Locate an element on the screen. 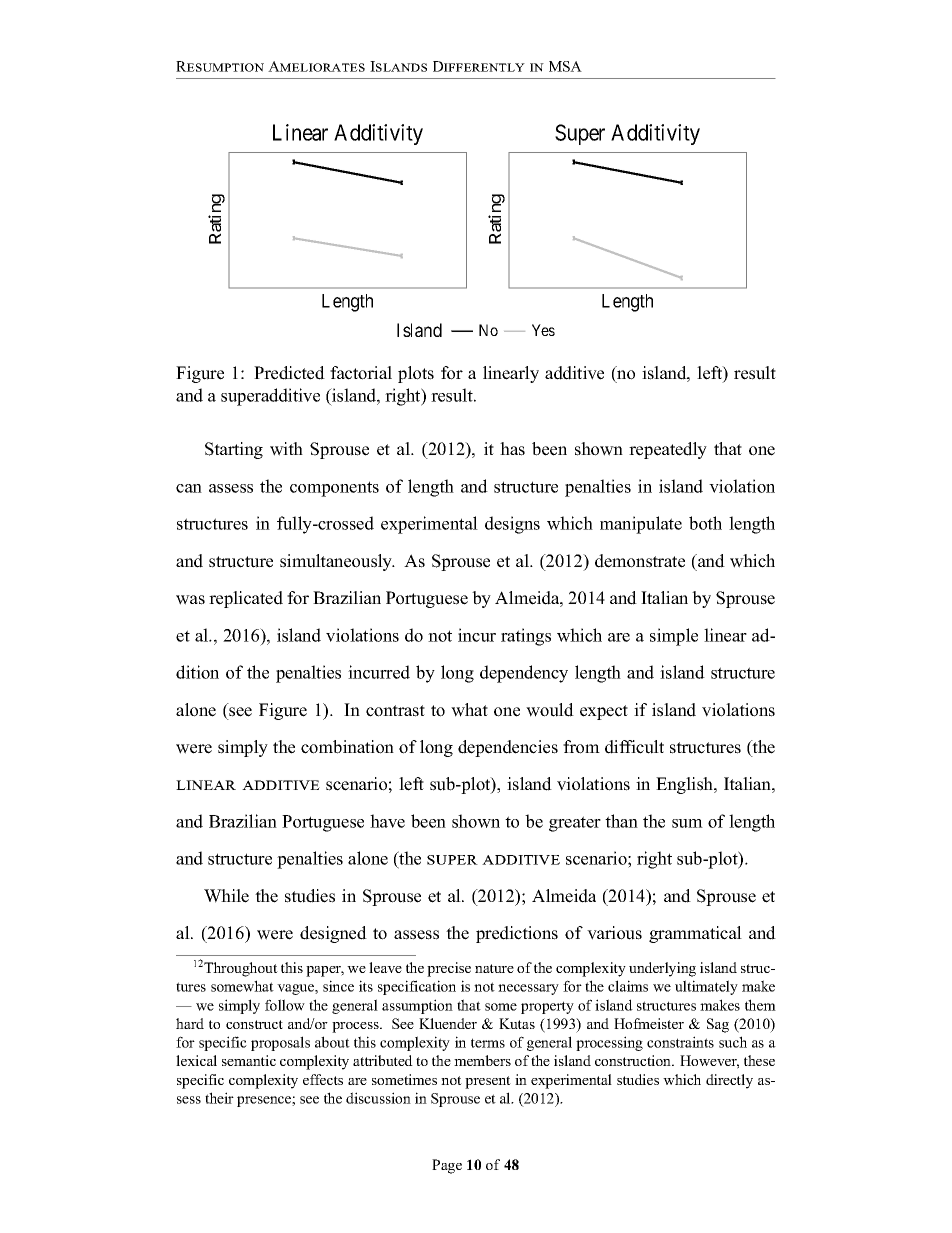 The height and width of the screenshot is (1233, 952). While is located at coordinates (226, 896).
